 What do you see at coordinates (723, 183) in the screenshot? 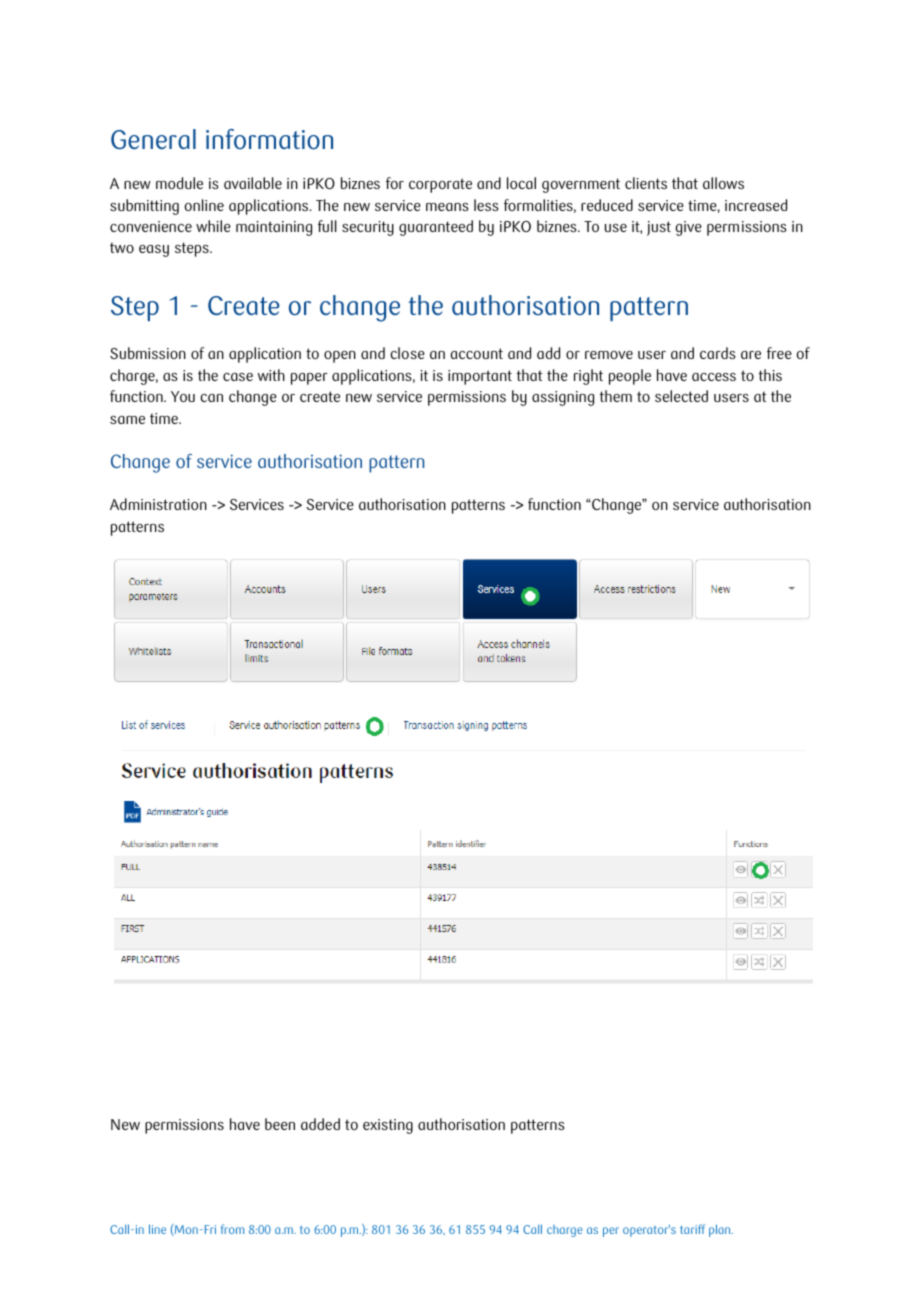
I see `allows` at bounding box center [723, 183].
